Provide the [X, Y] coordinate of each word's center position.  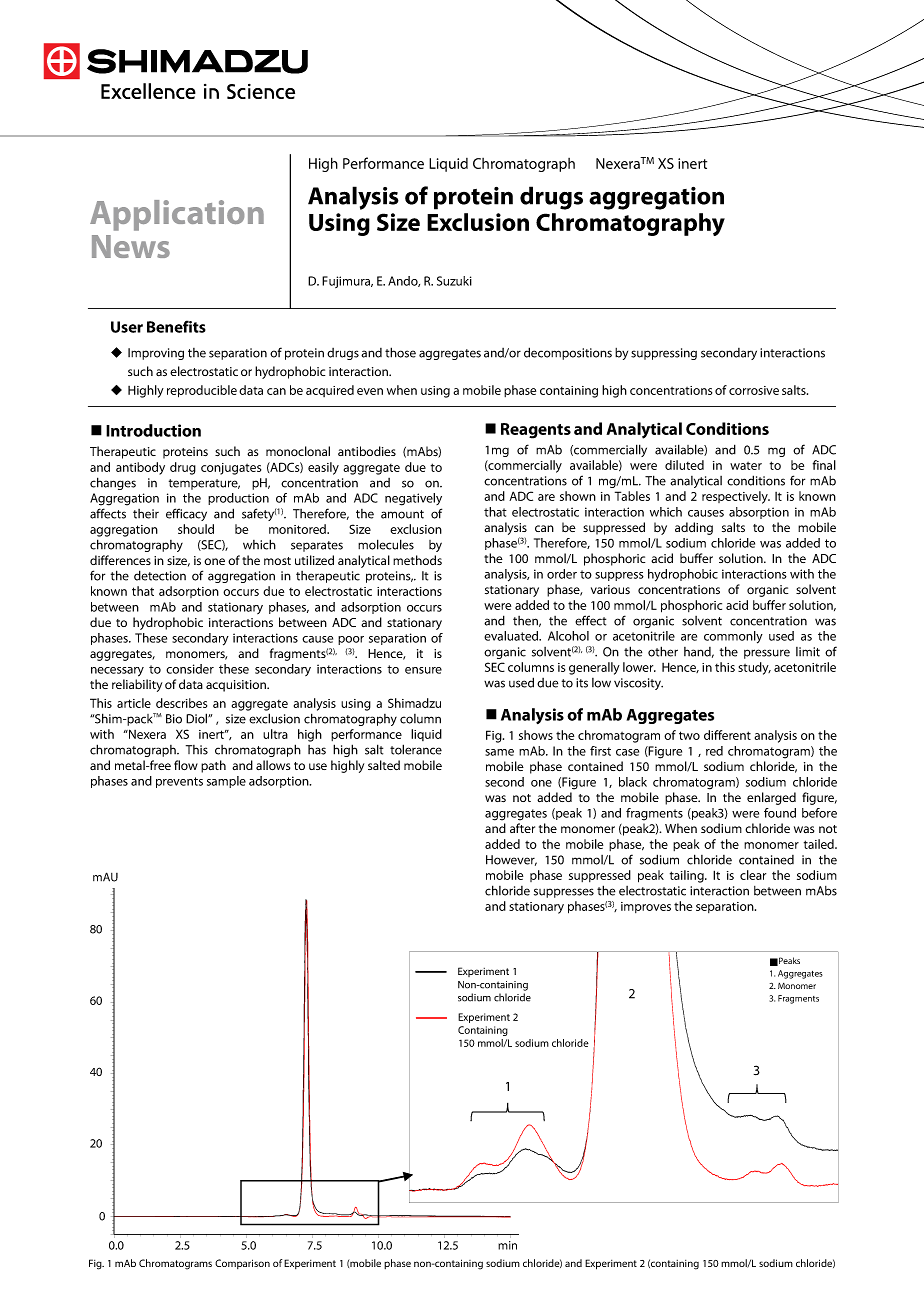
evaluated [512, 636]
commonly [733, 637]
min [507, 1245]
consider [190, 669]
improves [646, 907]
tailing [688, 876]
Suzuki [454, 281]
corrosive [754, 390]
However [511, 860]
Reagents [536, 431]
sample [226, 782]
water [746, 466]
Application [177, 215]
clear [753, 875]
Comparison [242, 1264]
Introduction [153, 430]
